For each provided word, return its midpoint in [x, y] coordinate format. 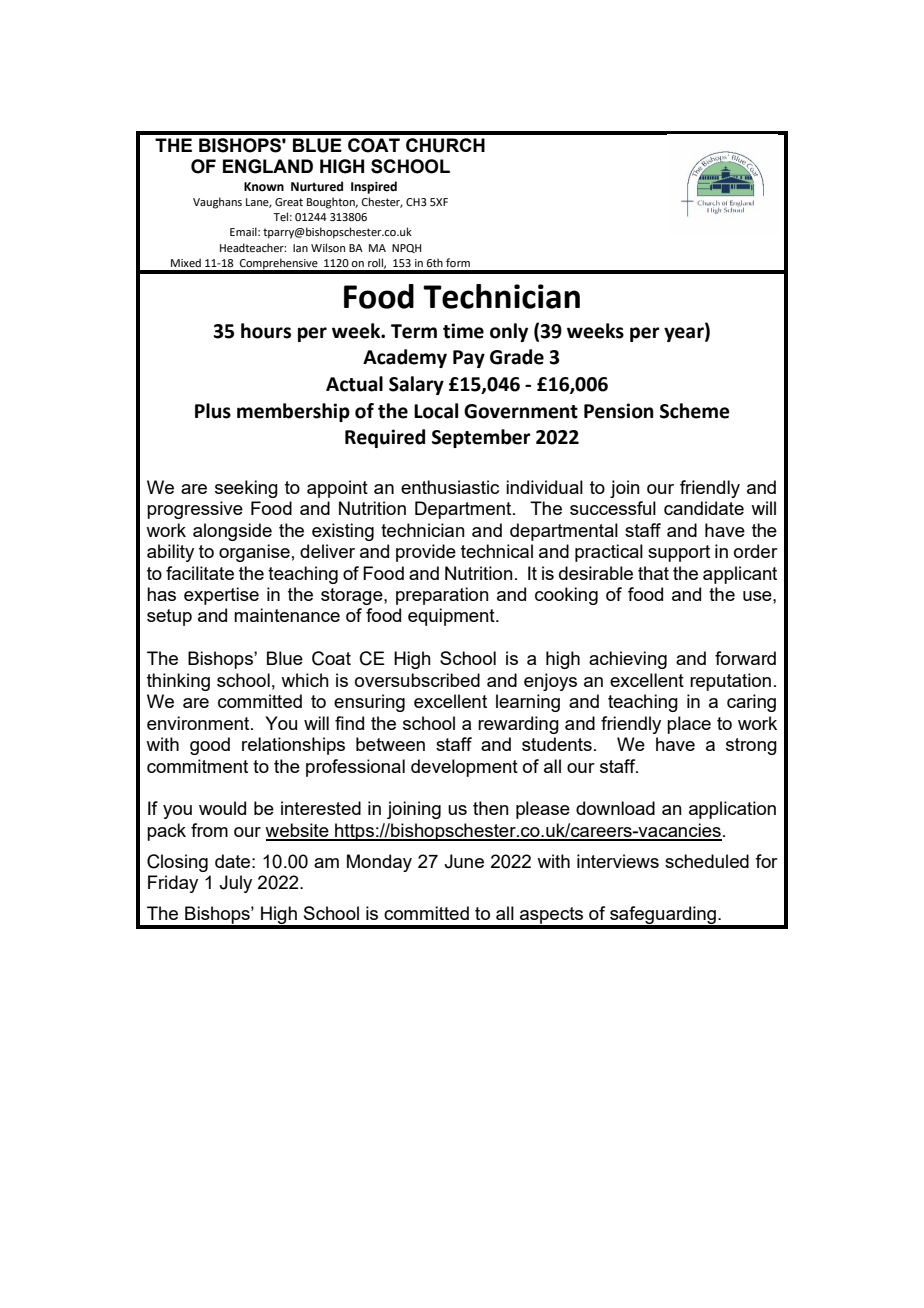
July [235, 884]
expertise [221, 596]
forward [745, 658]
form [458, 262]
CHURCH [445, 145]
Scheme [695, 411]
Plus [213, 411]
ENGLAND [268, 166]
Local [436, 411]
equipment [452, 617]
